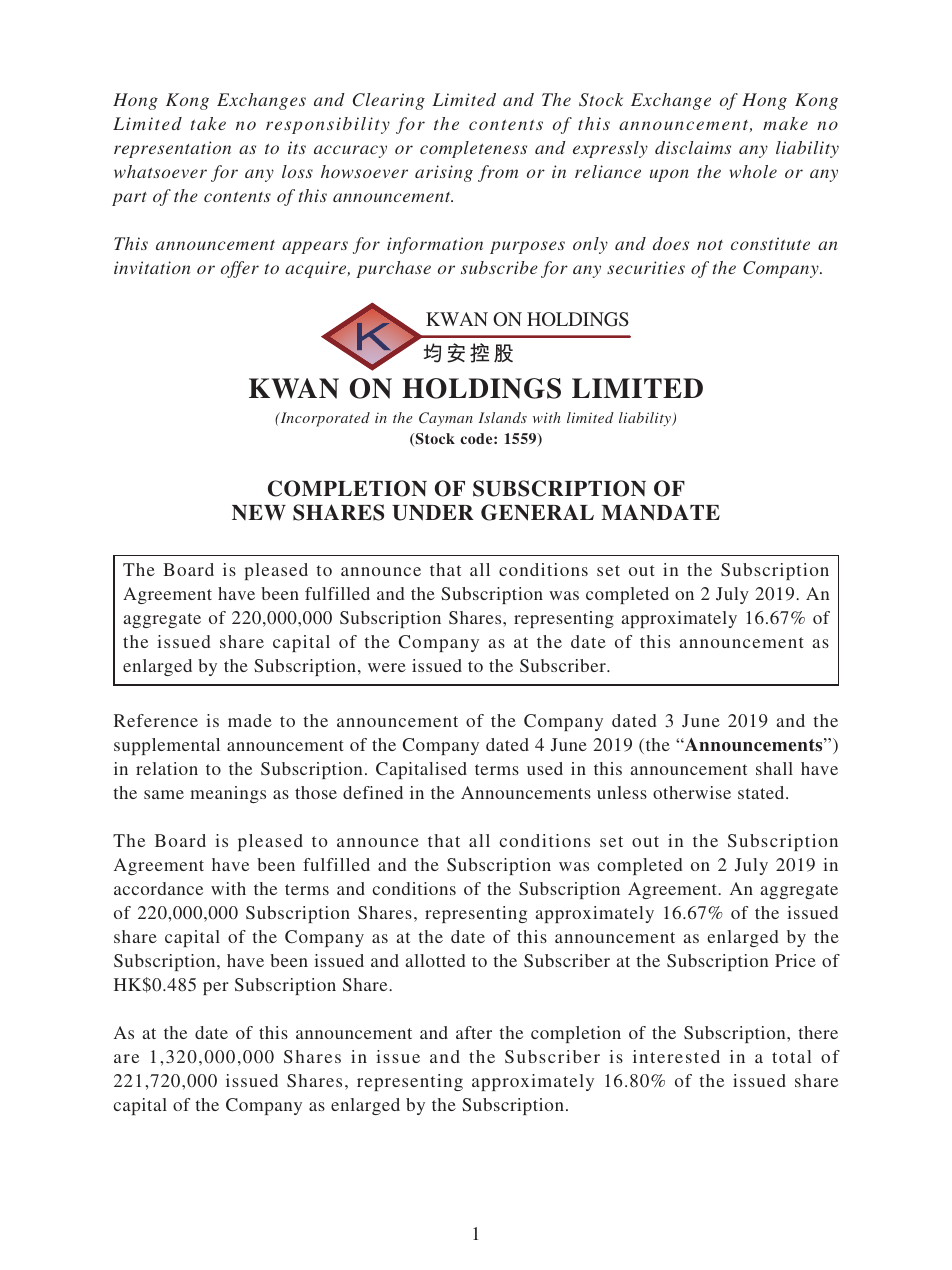 The width and height of the screenshot is (952, 1270). What do you see at coordinates (537, 512) in the screenshot?
I see `GENERAL` at bounding box center [537, 512].
